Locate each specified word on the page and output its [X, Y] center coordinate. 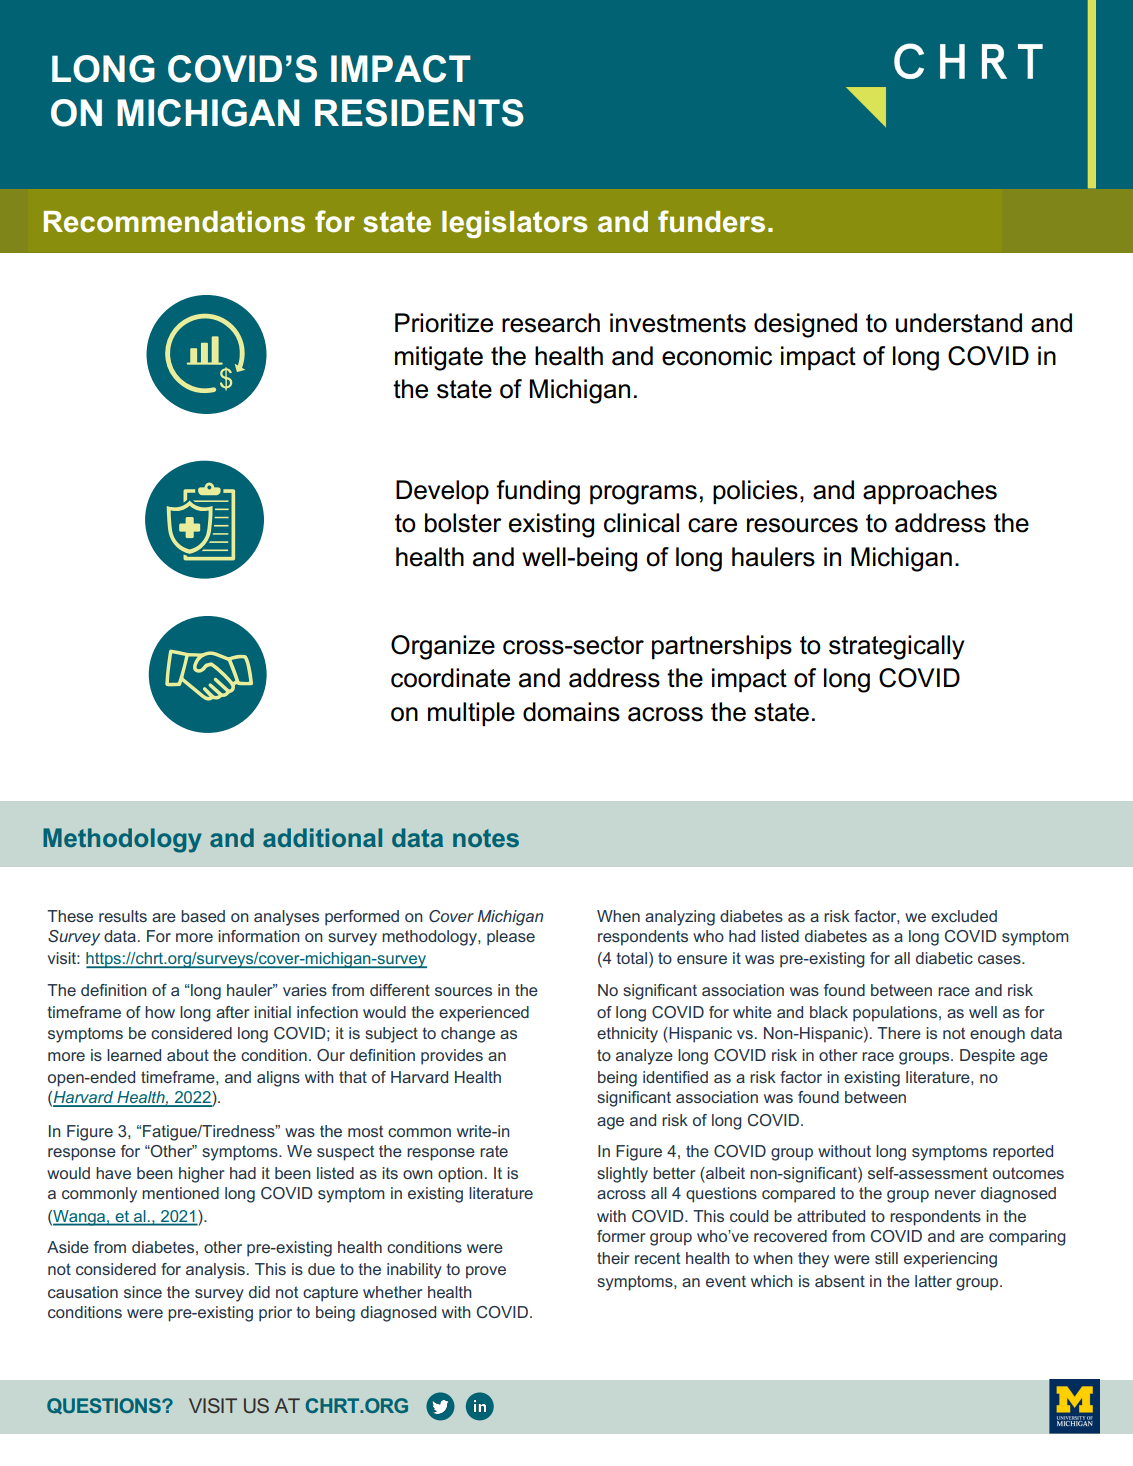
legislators [514, 224]
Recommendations [174, 222]
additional [322, 837]
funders [711, 221]
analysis [215, 1271]
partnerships [722, 647]
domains [571, 712]
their [613, 1258]
